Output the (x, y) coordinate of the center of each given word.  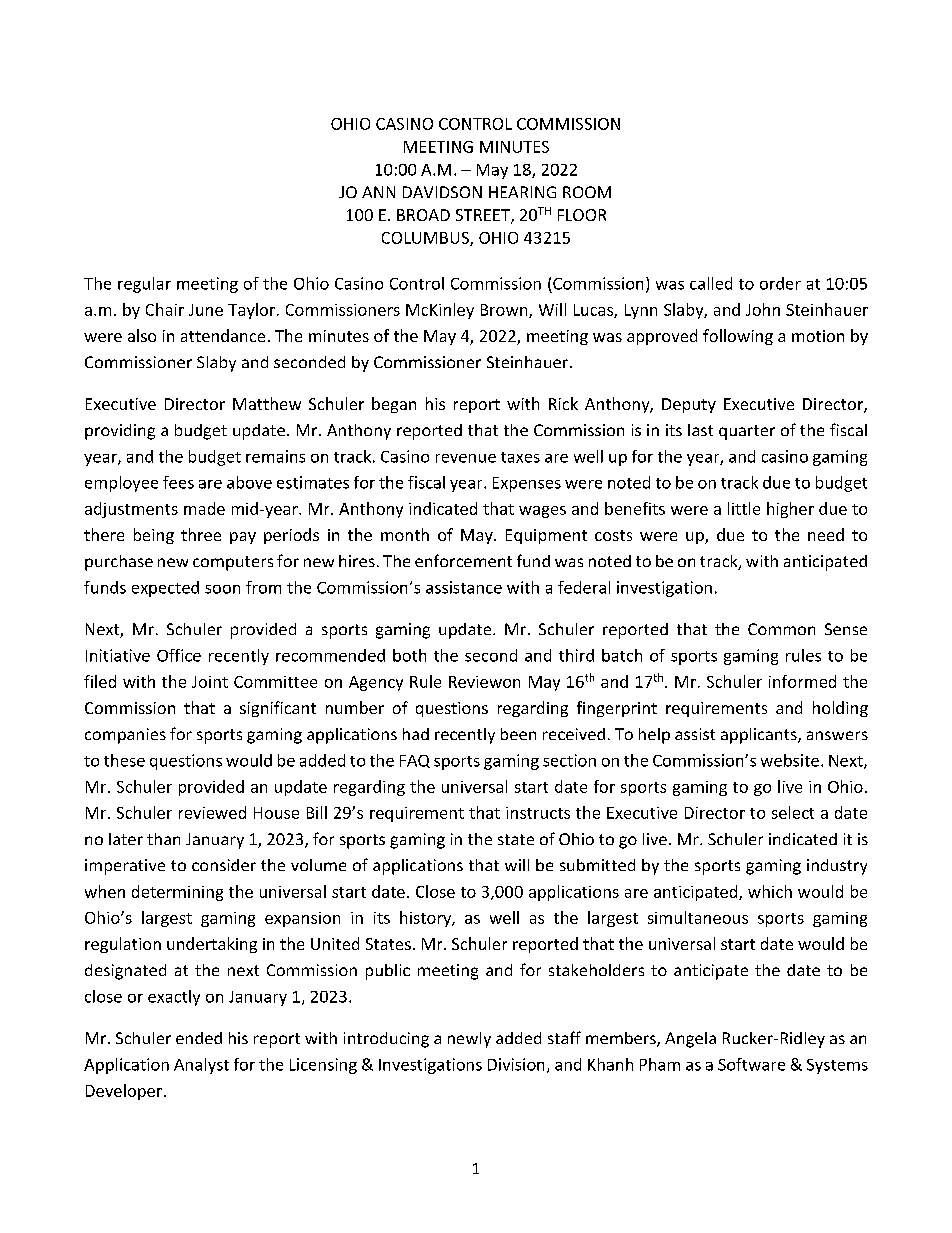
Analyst (201, 1066)
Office (179, 655)
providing (120, 432)
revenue (466, 458)
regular (144, 285)
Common (781, 629)
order (780, 283)
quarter (747, 432)
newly (469, 1040)
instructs (538, 813)
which (770, 891)
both (409, 655)
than (163, 839)
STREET (484, 216)
